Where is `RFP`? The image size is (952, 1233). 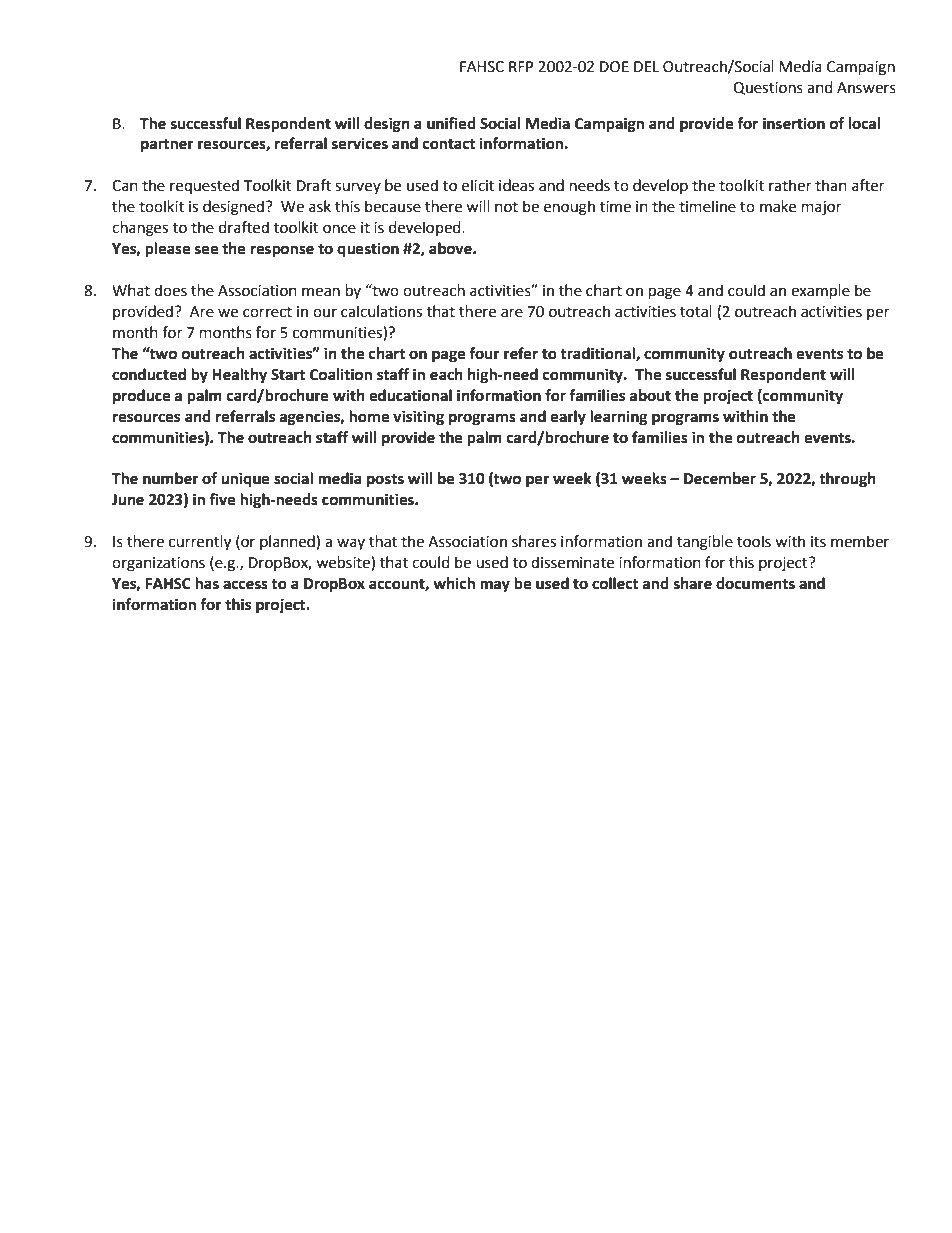
RFP is located at coordinates (521, 66).
